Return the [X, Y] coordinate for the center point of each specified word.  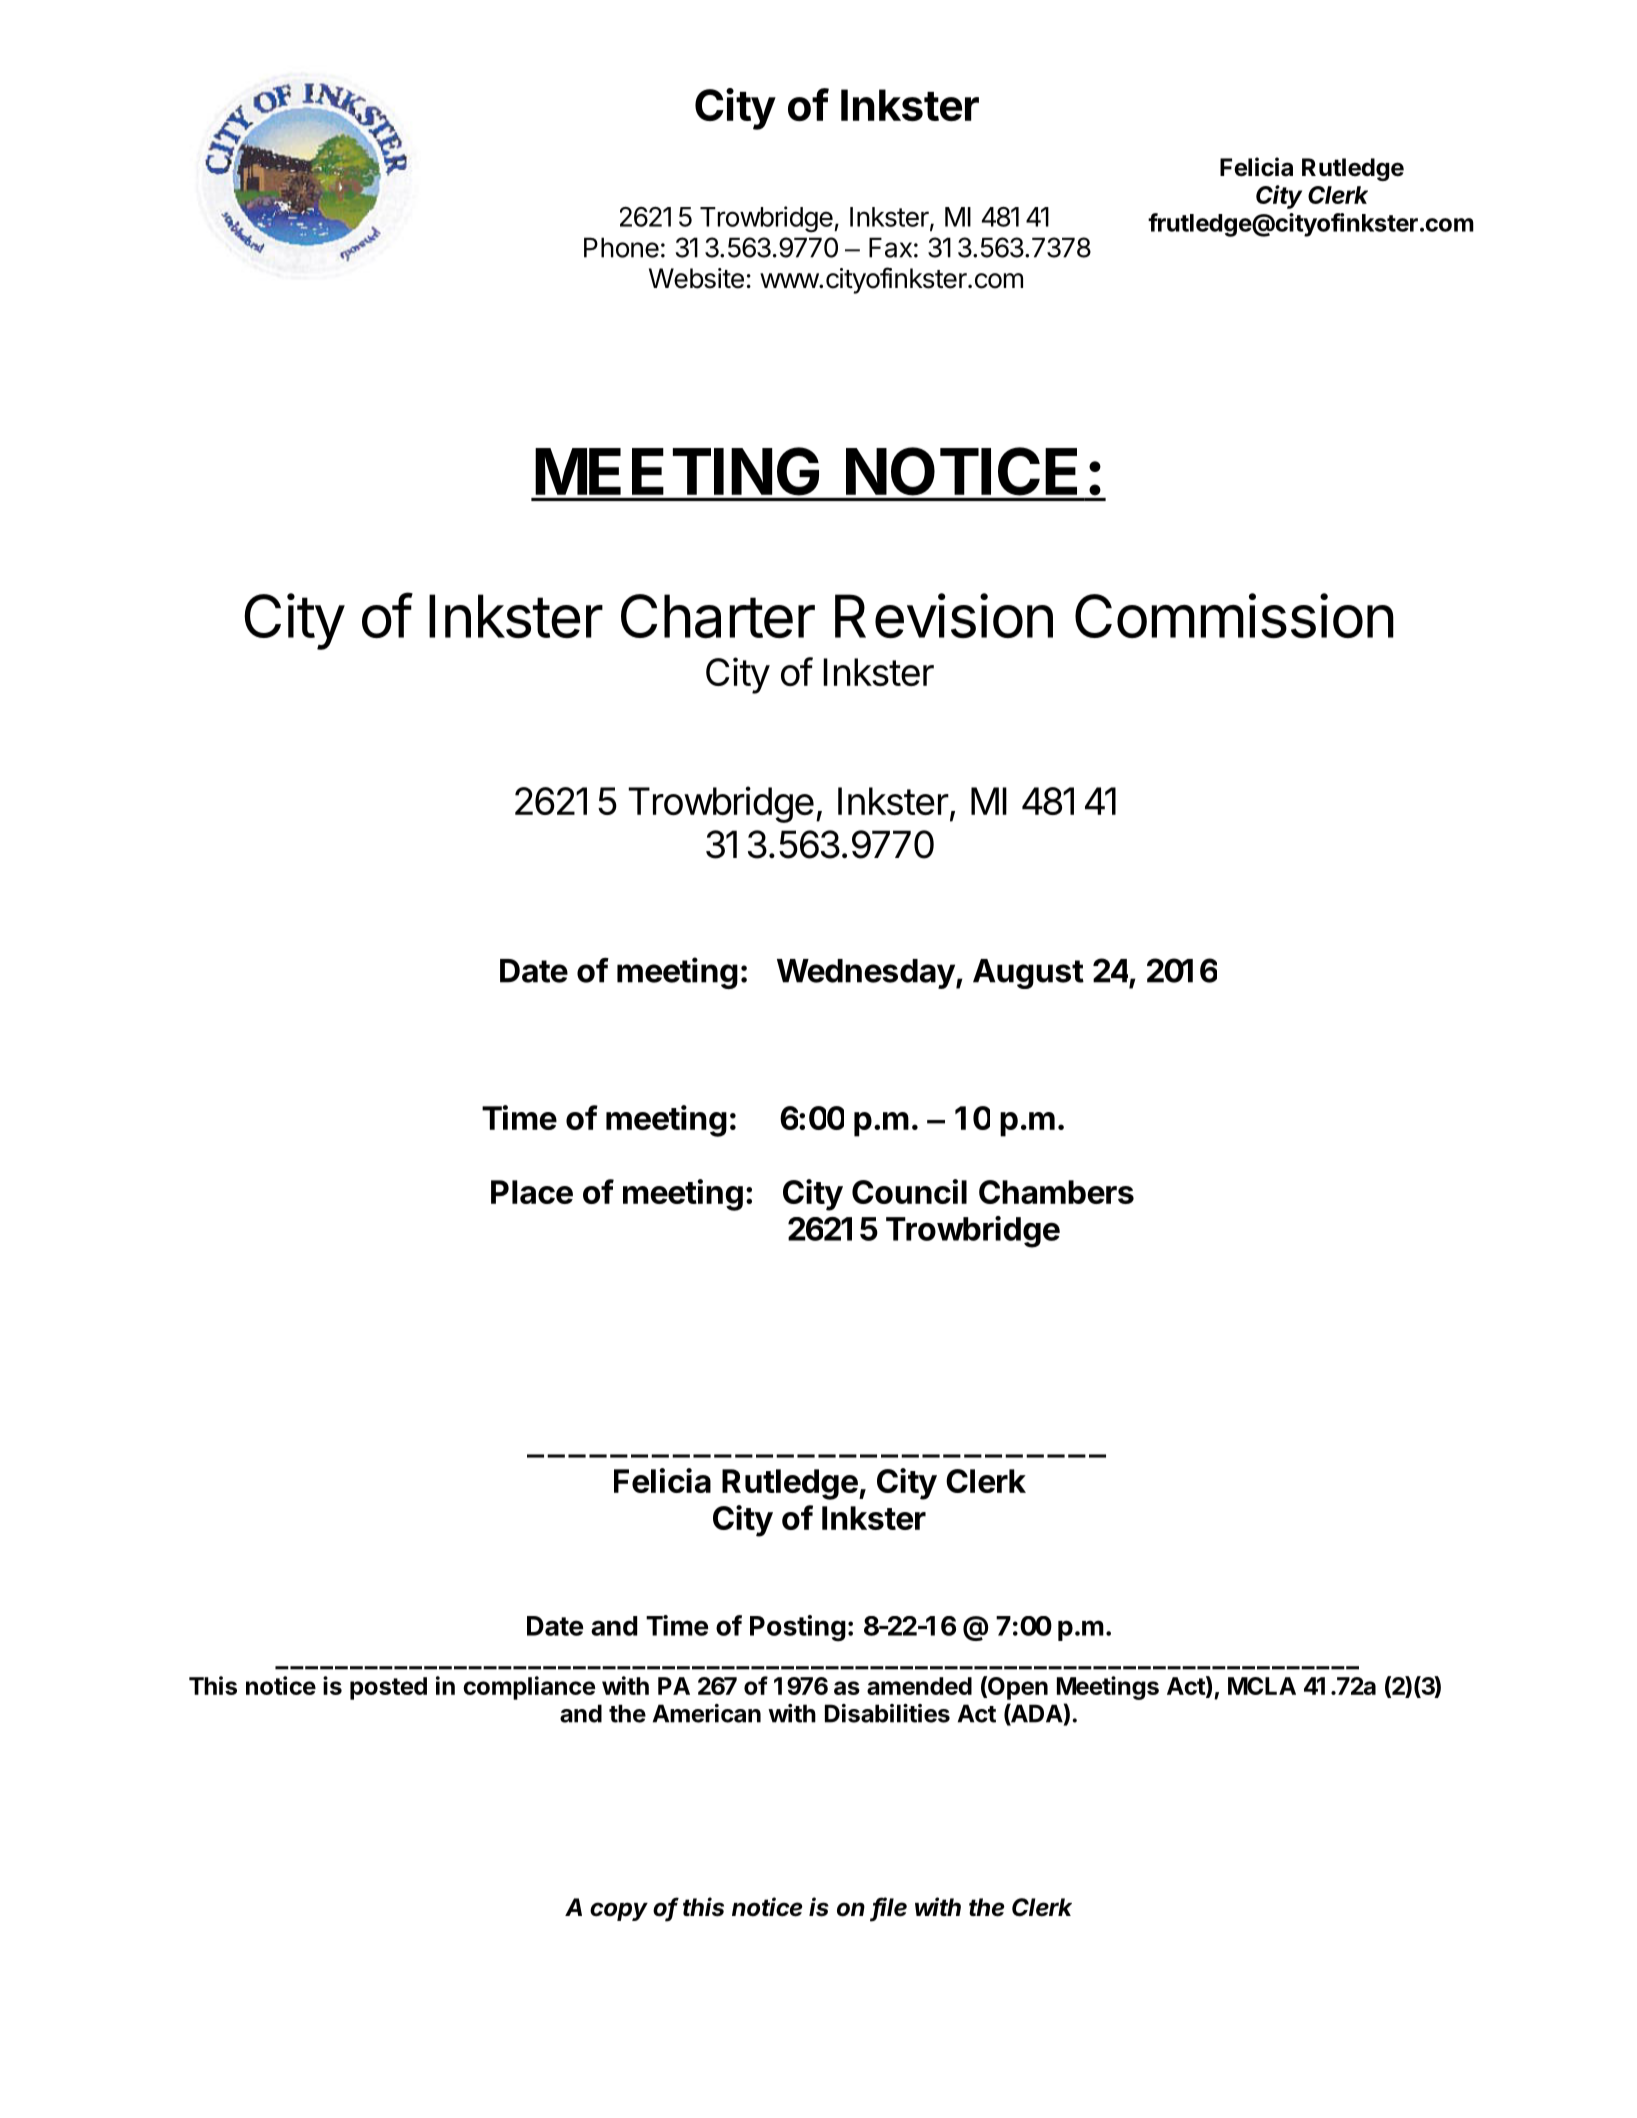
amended [919, 1686]
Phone [621, 247]
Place [532, 1192]
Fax [890, 247]
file [889, 1908]
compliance [529, 1688]
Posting [798, 1628]
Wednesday [866, 974]
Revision [944, 615]
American [707, 1713]
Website [696, 278]
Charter [718, 616]
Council [909, 1191]
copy [619, 1911]
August [1028, 974]
